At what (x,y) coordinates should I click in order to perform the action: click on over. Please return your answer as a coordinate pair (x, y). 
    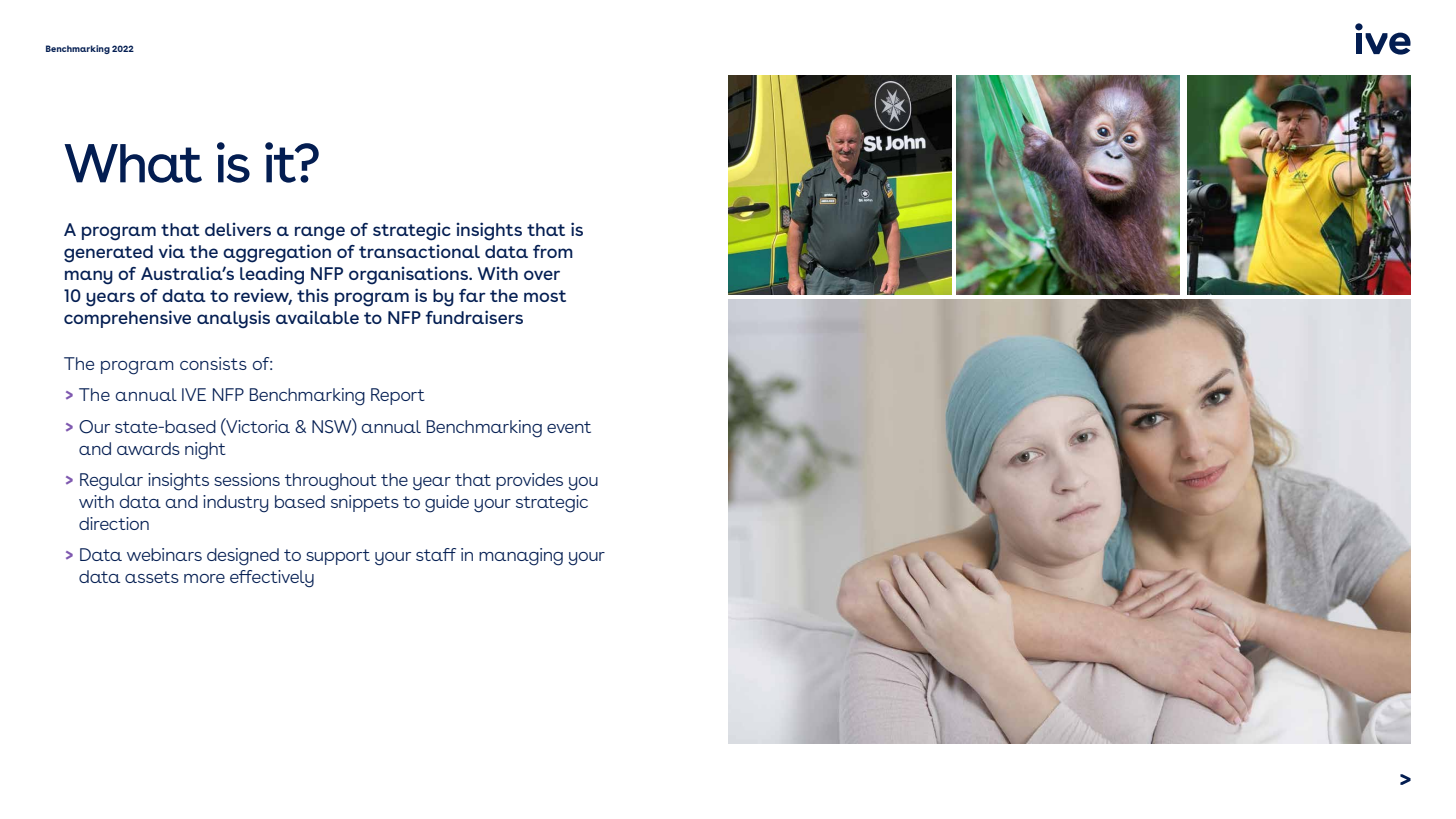
    Looking at the image, I should click on (542, 275).
